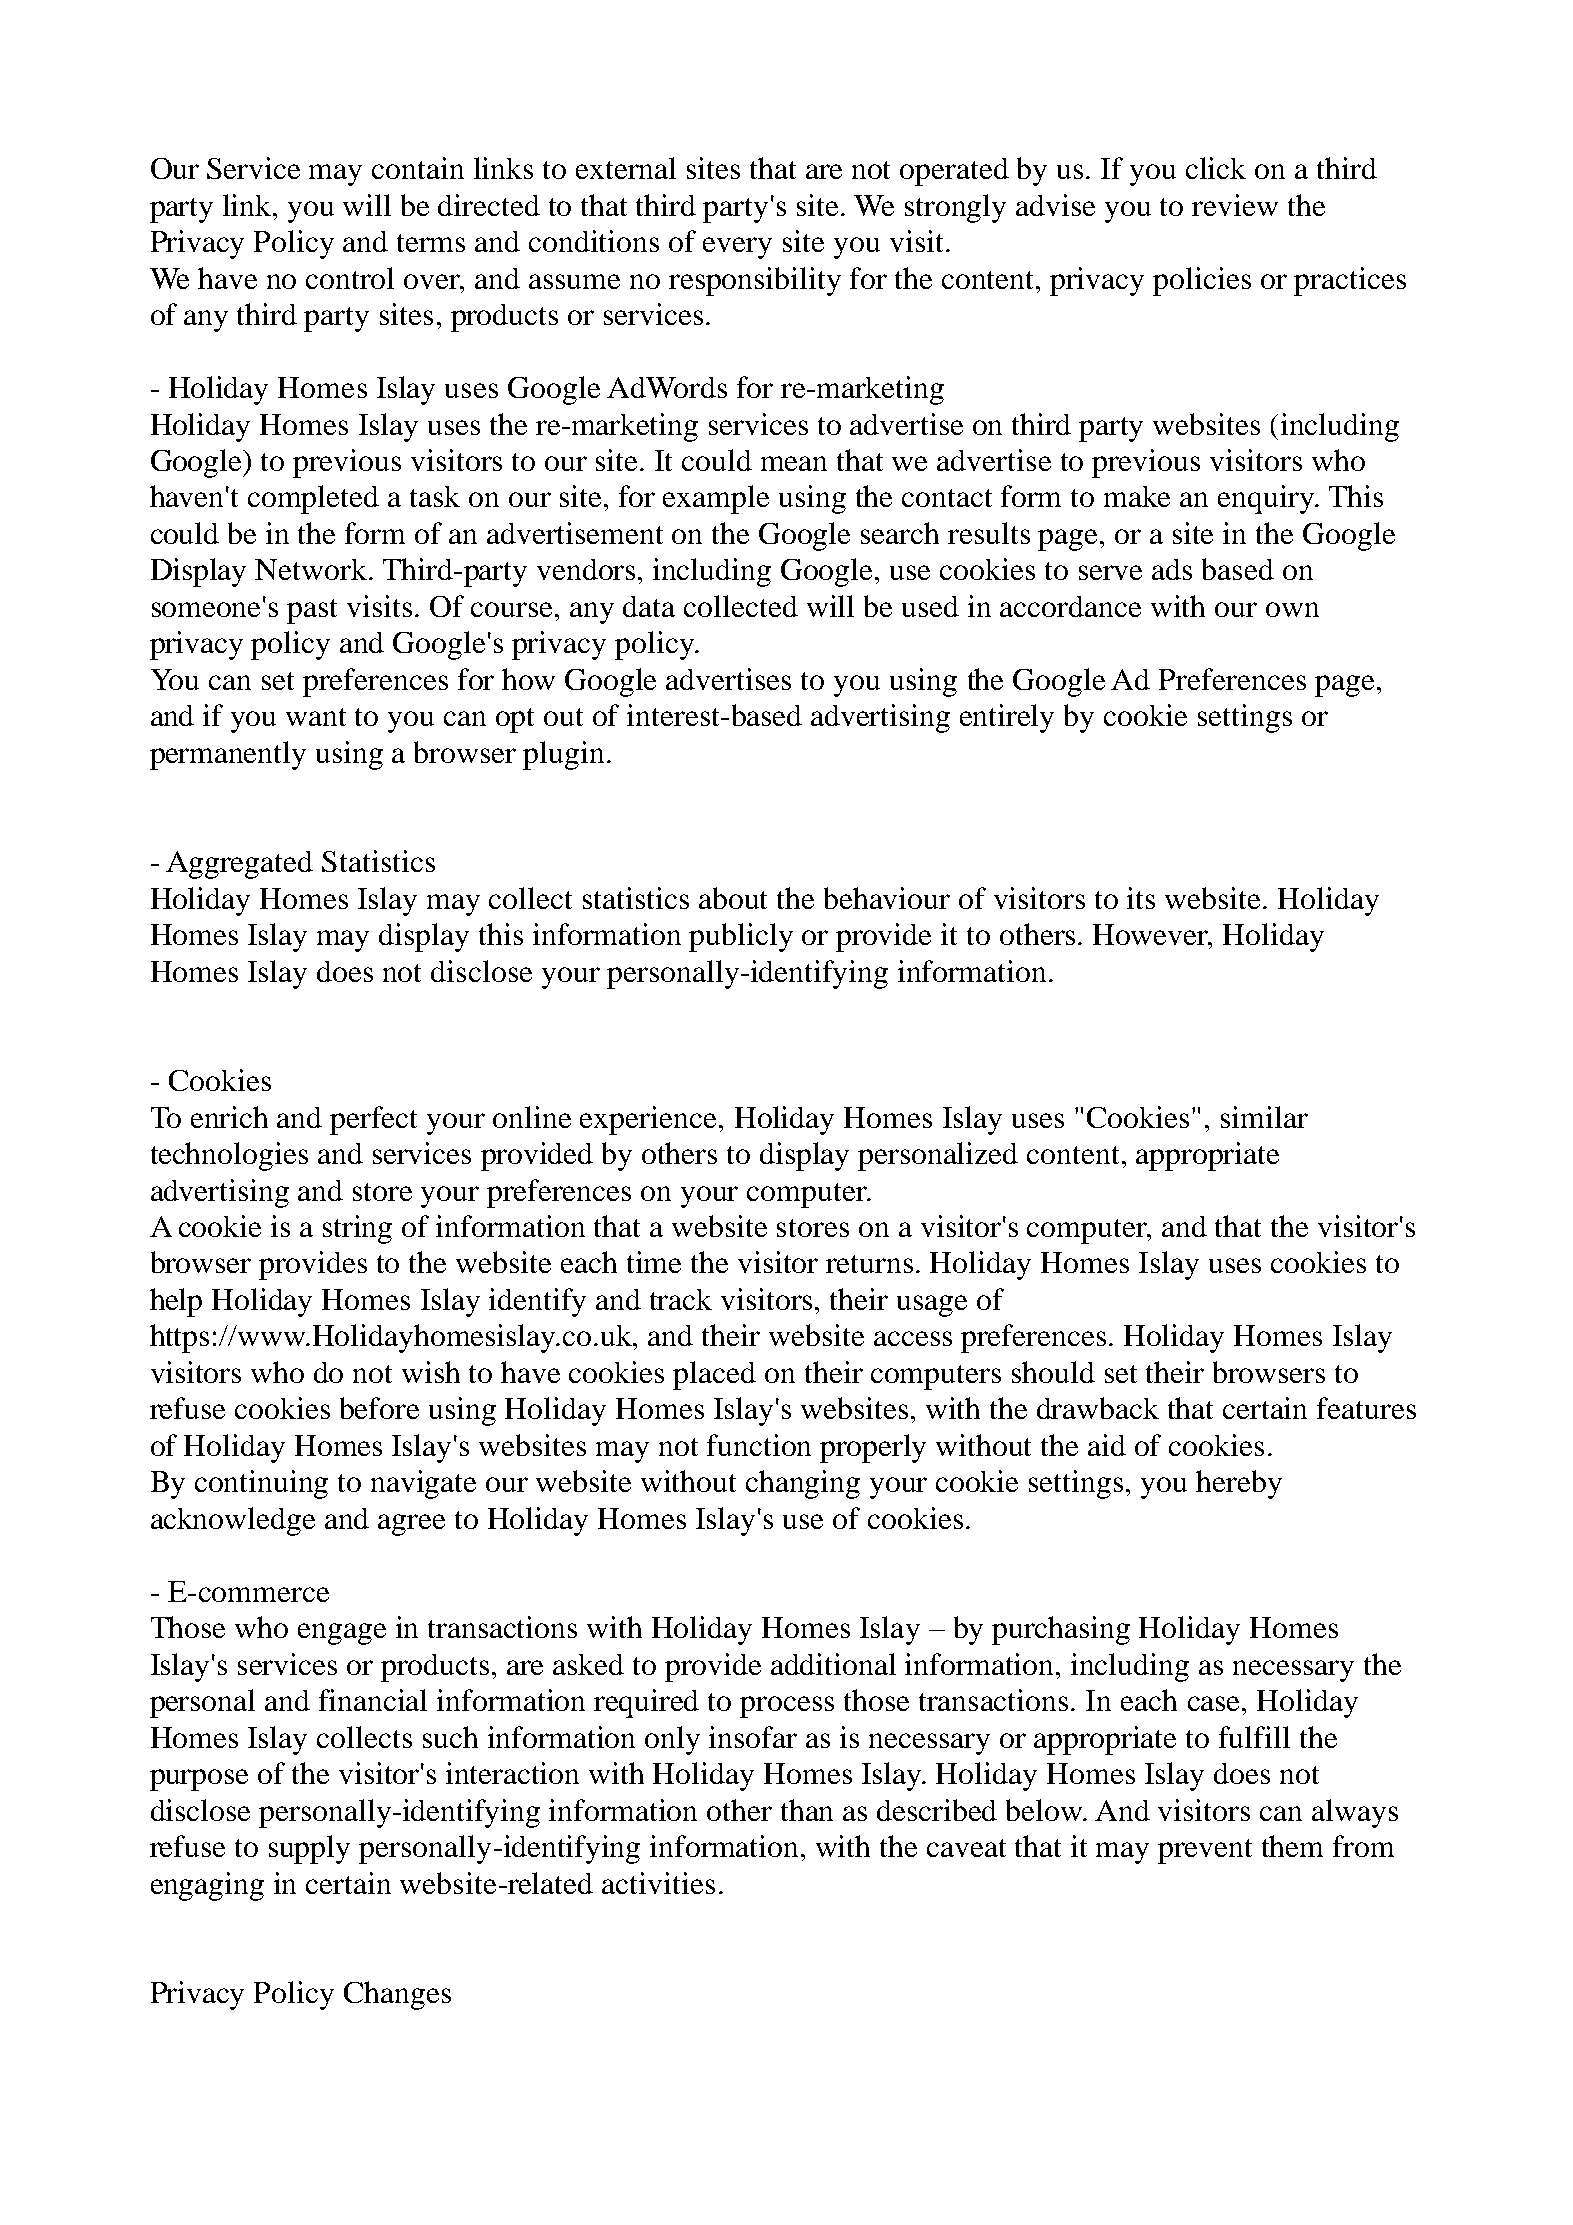 This screenshot has width=1573, height=2225. Describe the element at coordinates (658, 1883) in the screenshot. I see `activities` at that location.
